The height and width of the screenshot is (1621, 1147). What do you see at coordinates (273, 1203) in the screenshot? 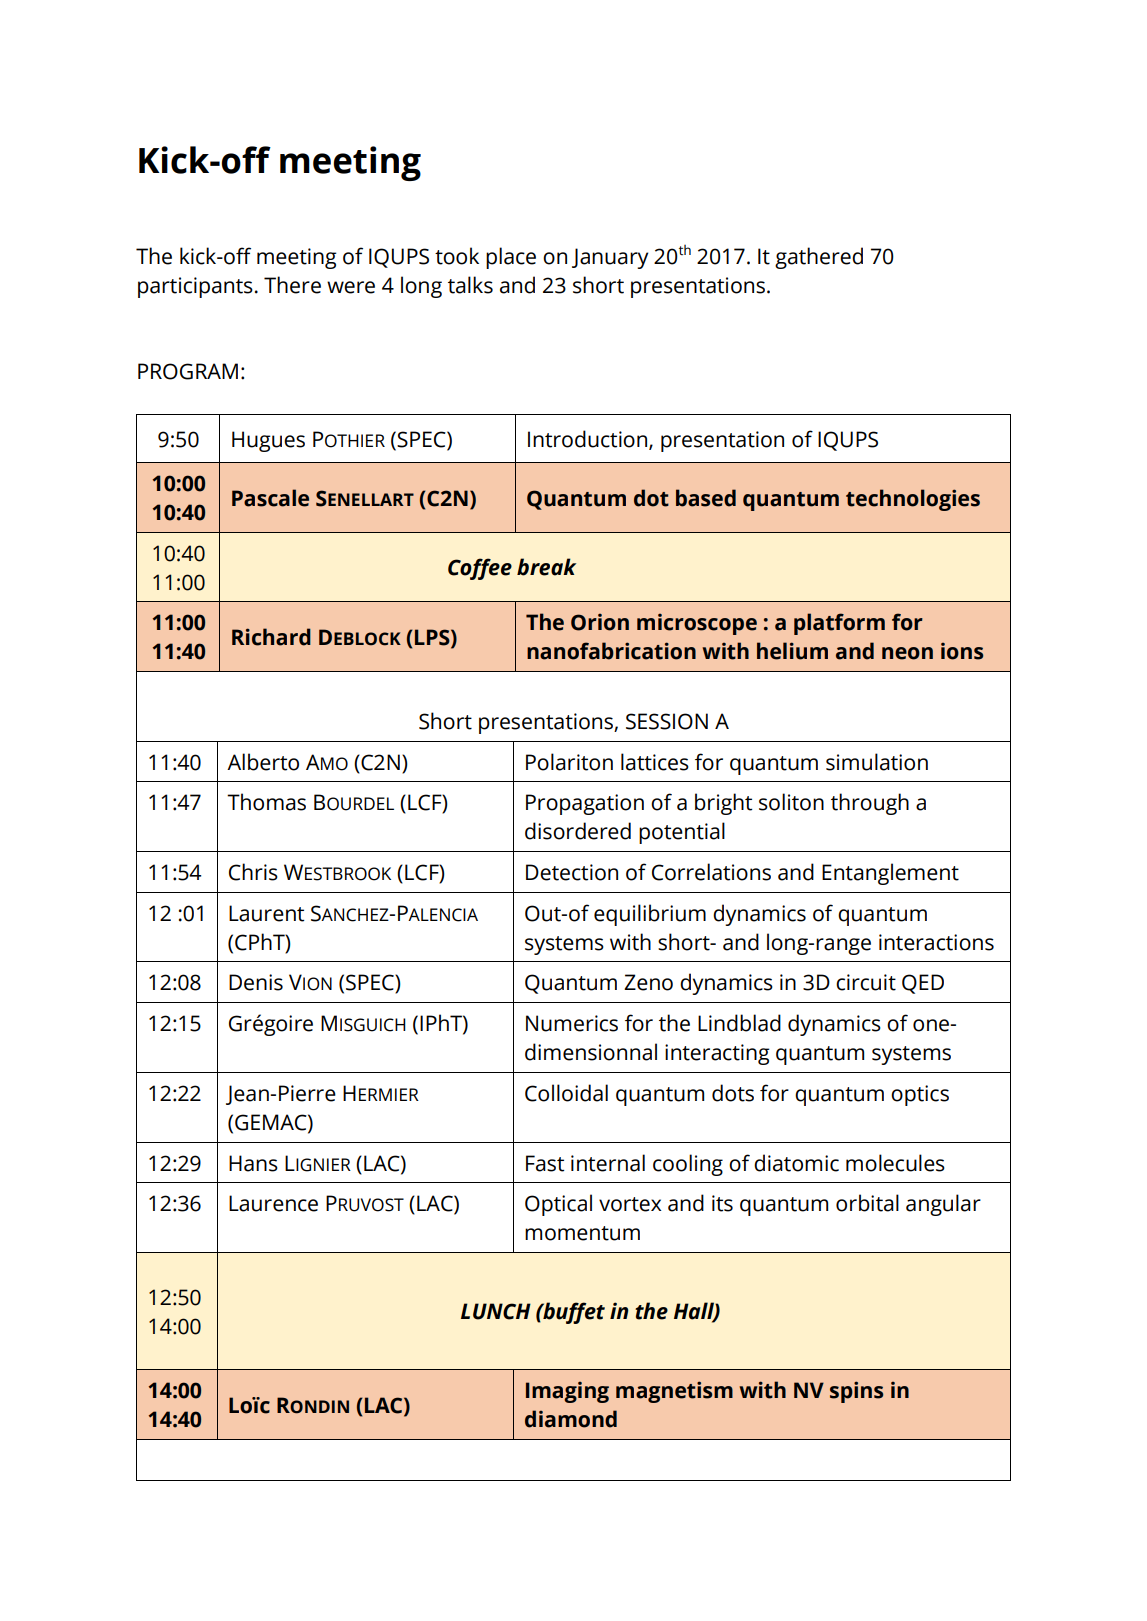
I see `Laurence` at bounding box center [273, 1203].
